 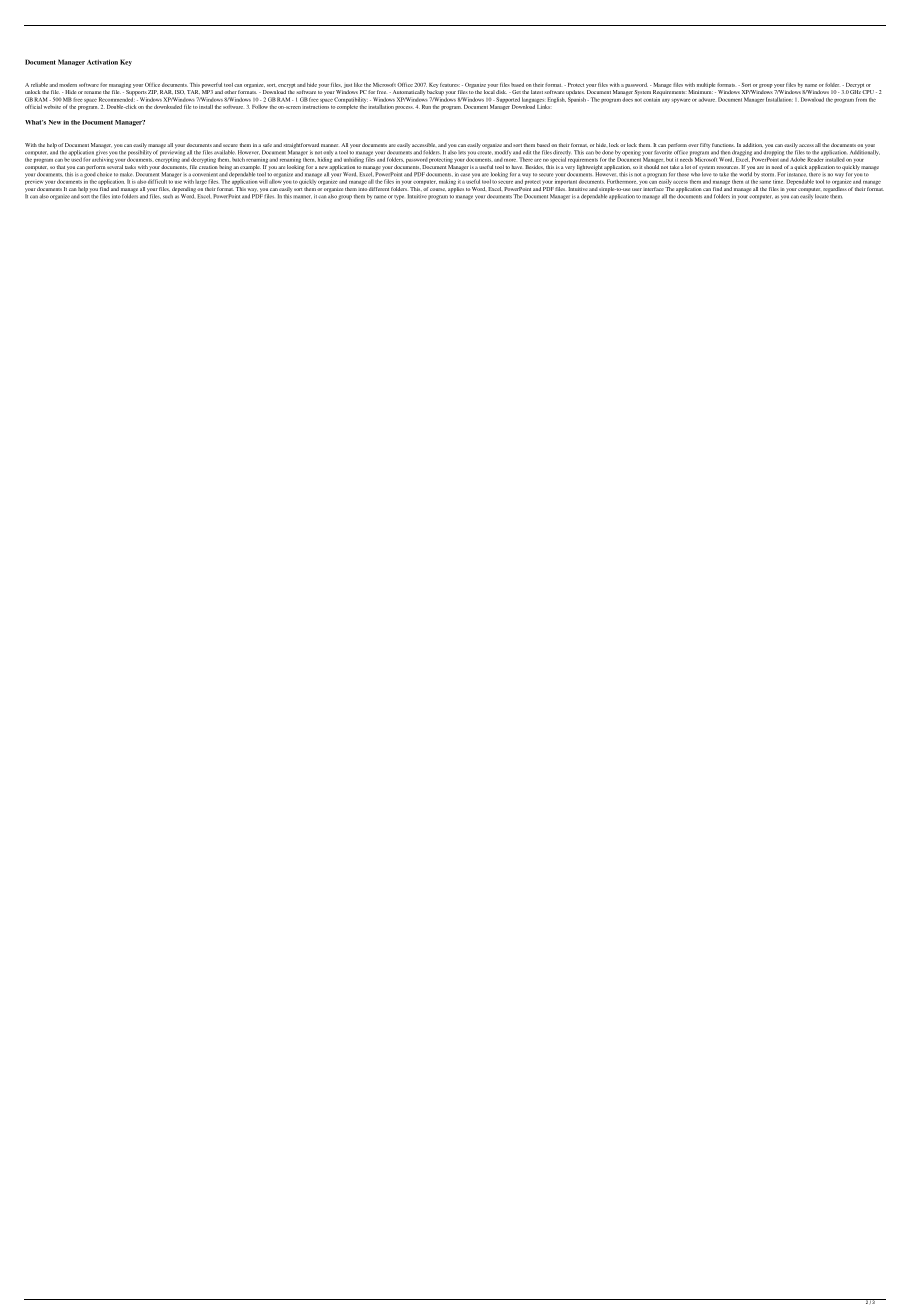 What do you see at coordinates (103, 159) in the document?
I see `archiving` at bounding box center [103, 159].
